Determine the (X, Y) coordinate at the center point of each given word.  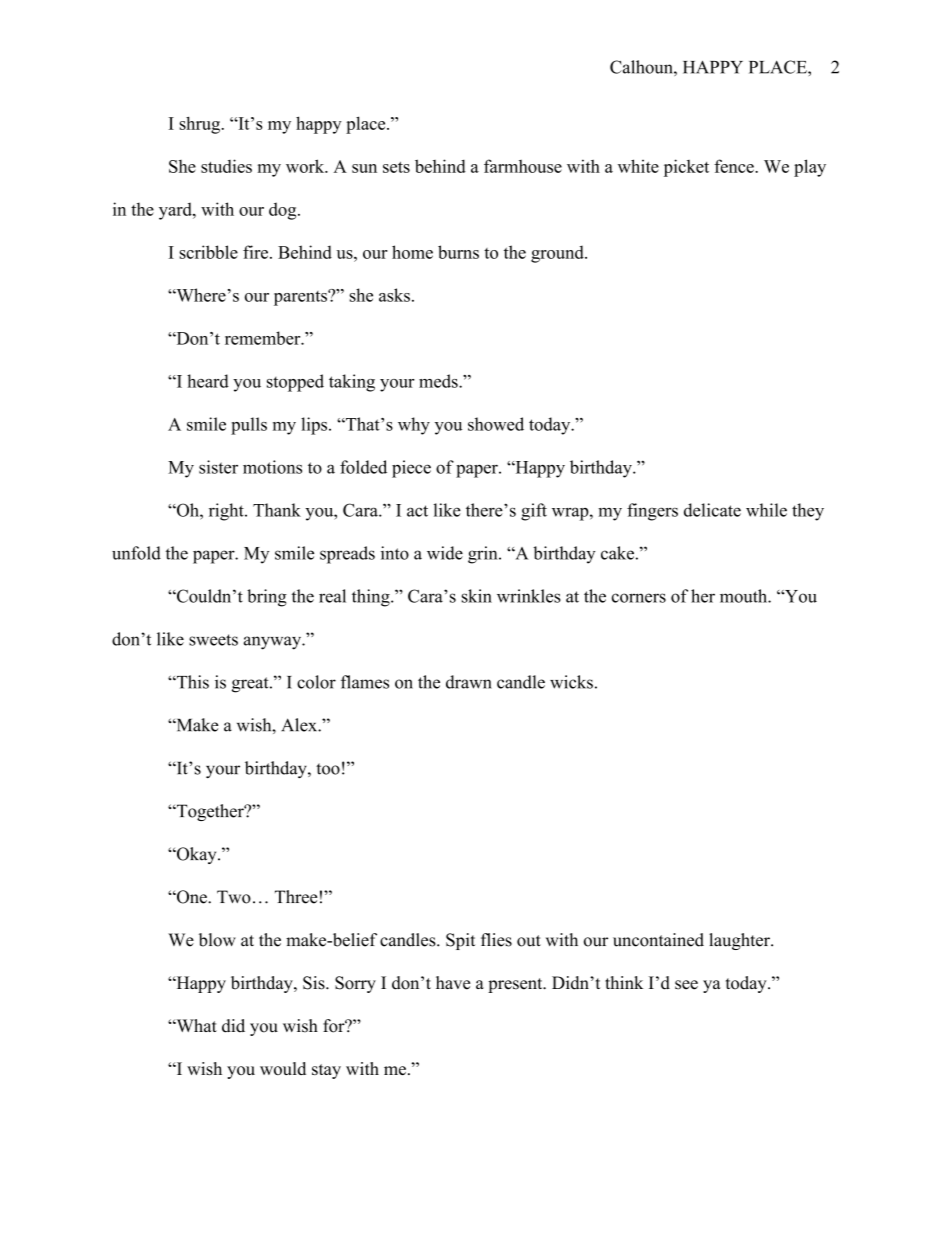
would (283, 1068)
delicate (712, 510)
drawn (469, 682)
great (251, 685)
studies (226, 166)
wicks (571, 682)
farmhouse (523, 166)
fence (735, 166)
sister (218, 467)
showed (496, 424)
